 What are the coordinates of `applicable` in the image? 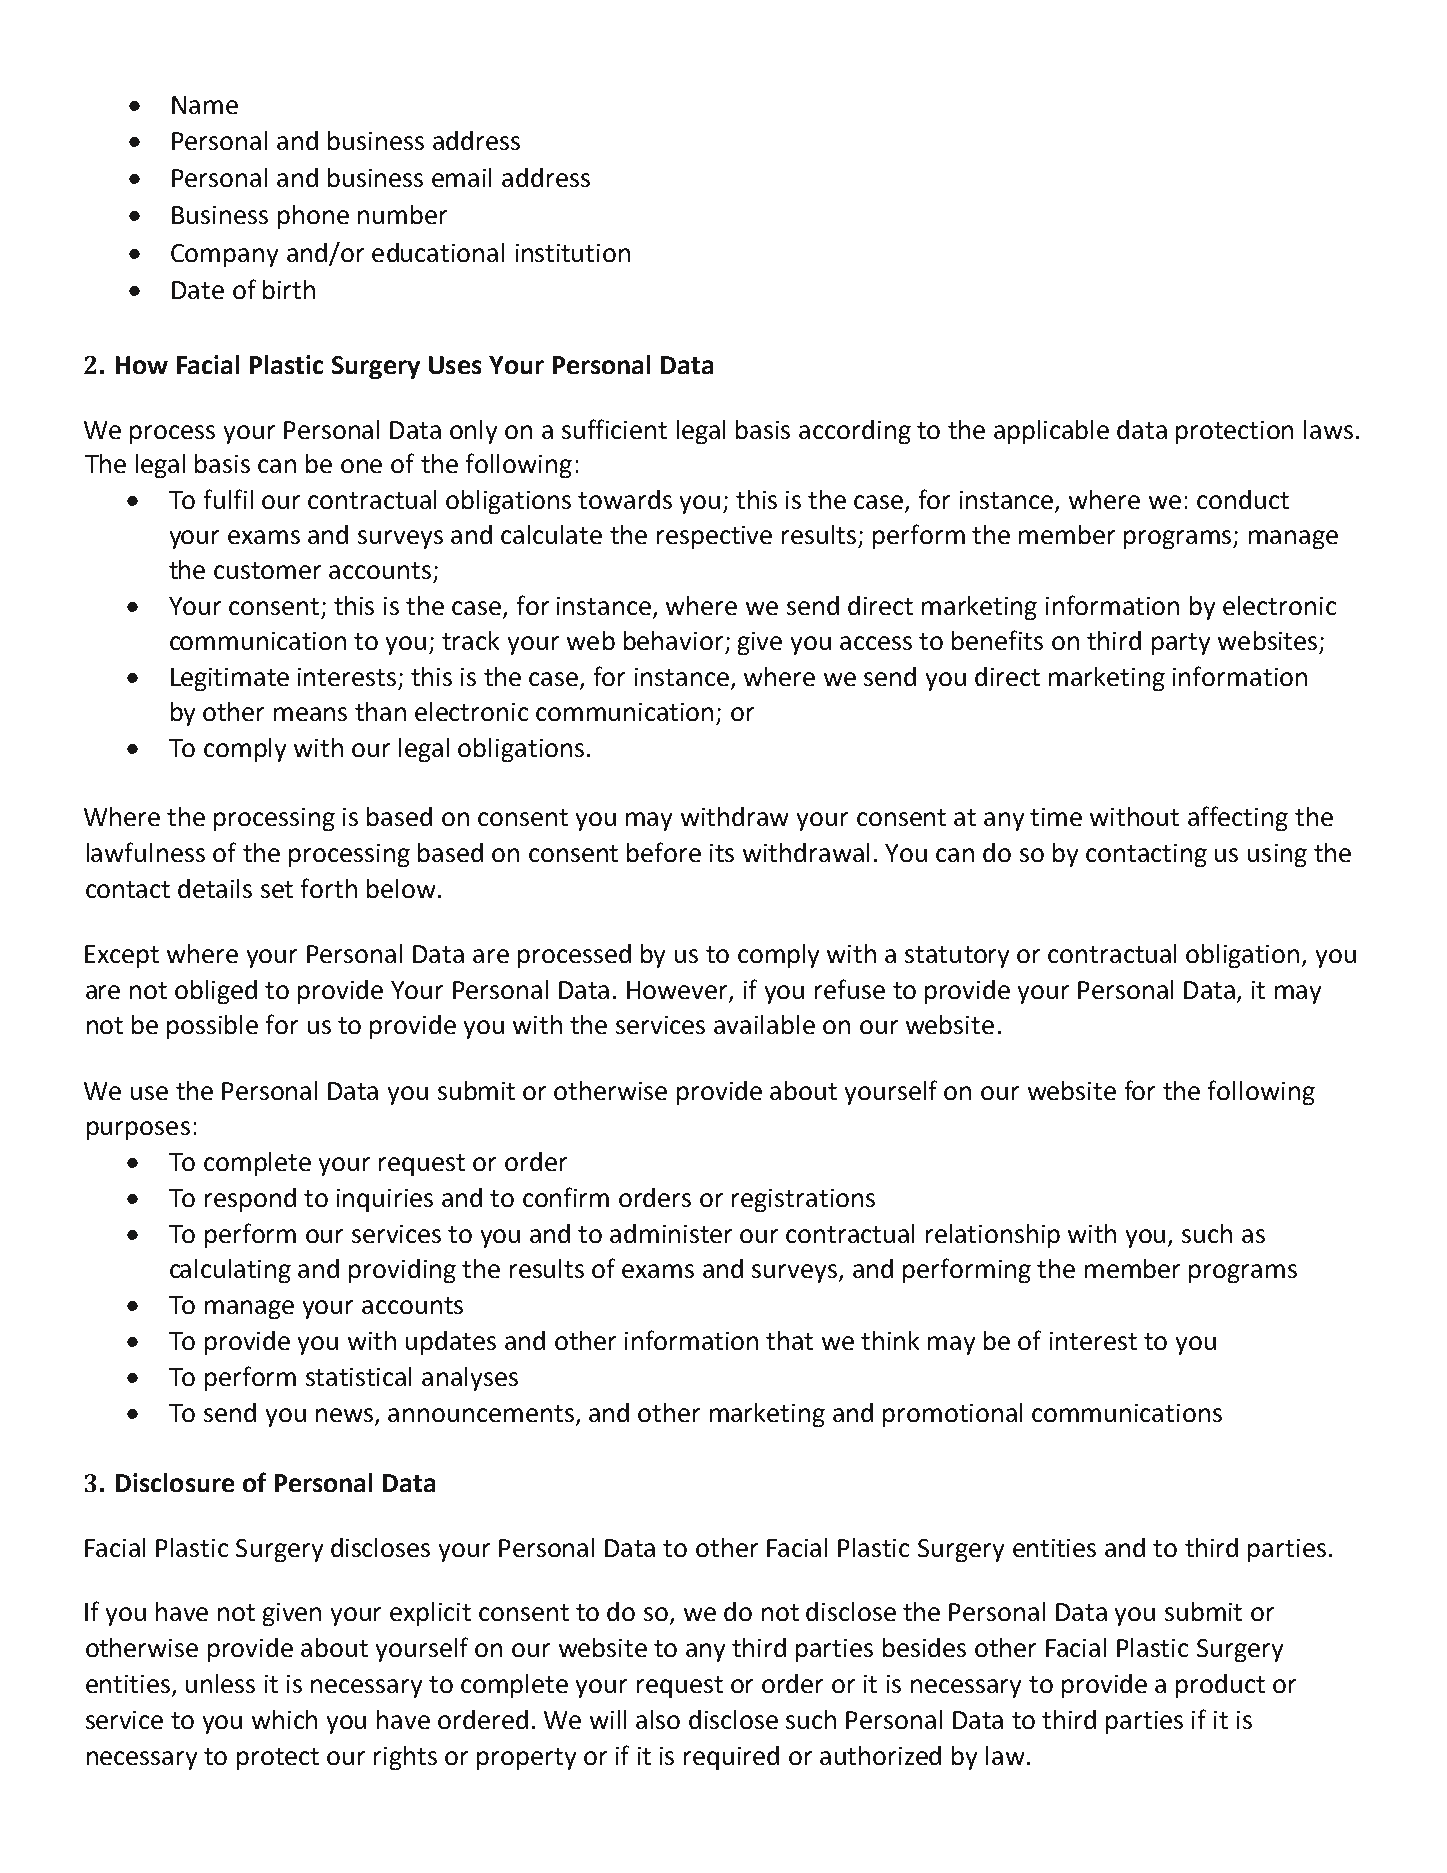 It's located at (1051, 432).
